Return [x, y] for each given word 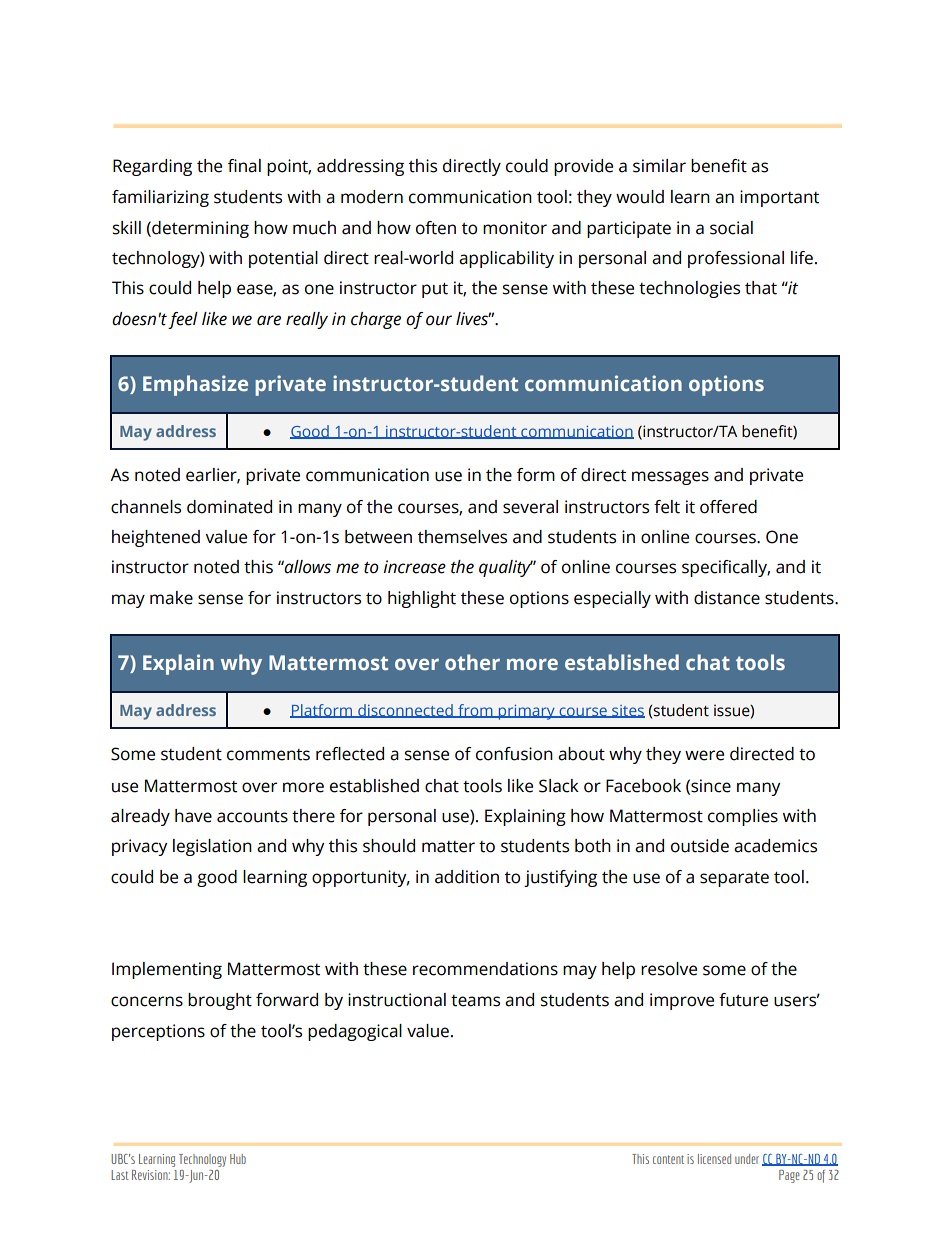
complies [743, 817]
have [193, 816]
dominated [229, 507]
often [436, 228]
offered [728, 507]
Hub [238, 1159]
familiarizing [160, 198]
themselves [462, 537]
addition [467, 877]
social [731, 228]
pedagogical [355, 1032]
